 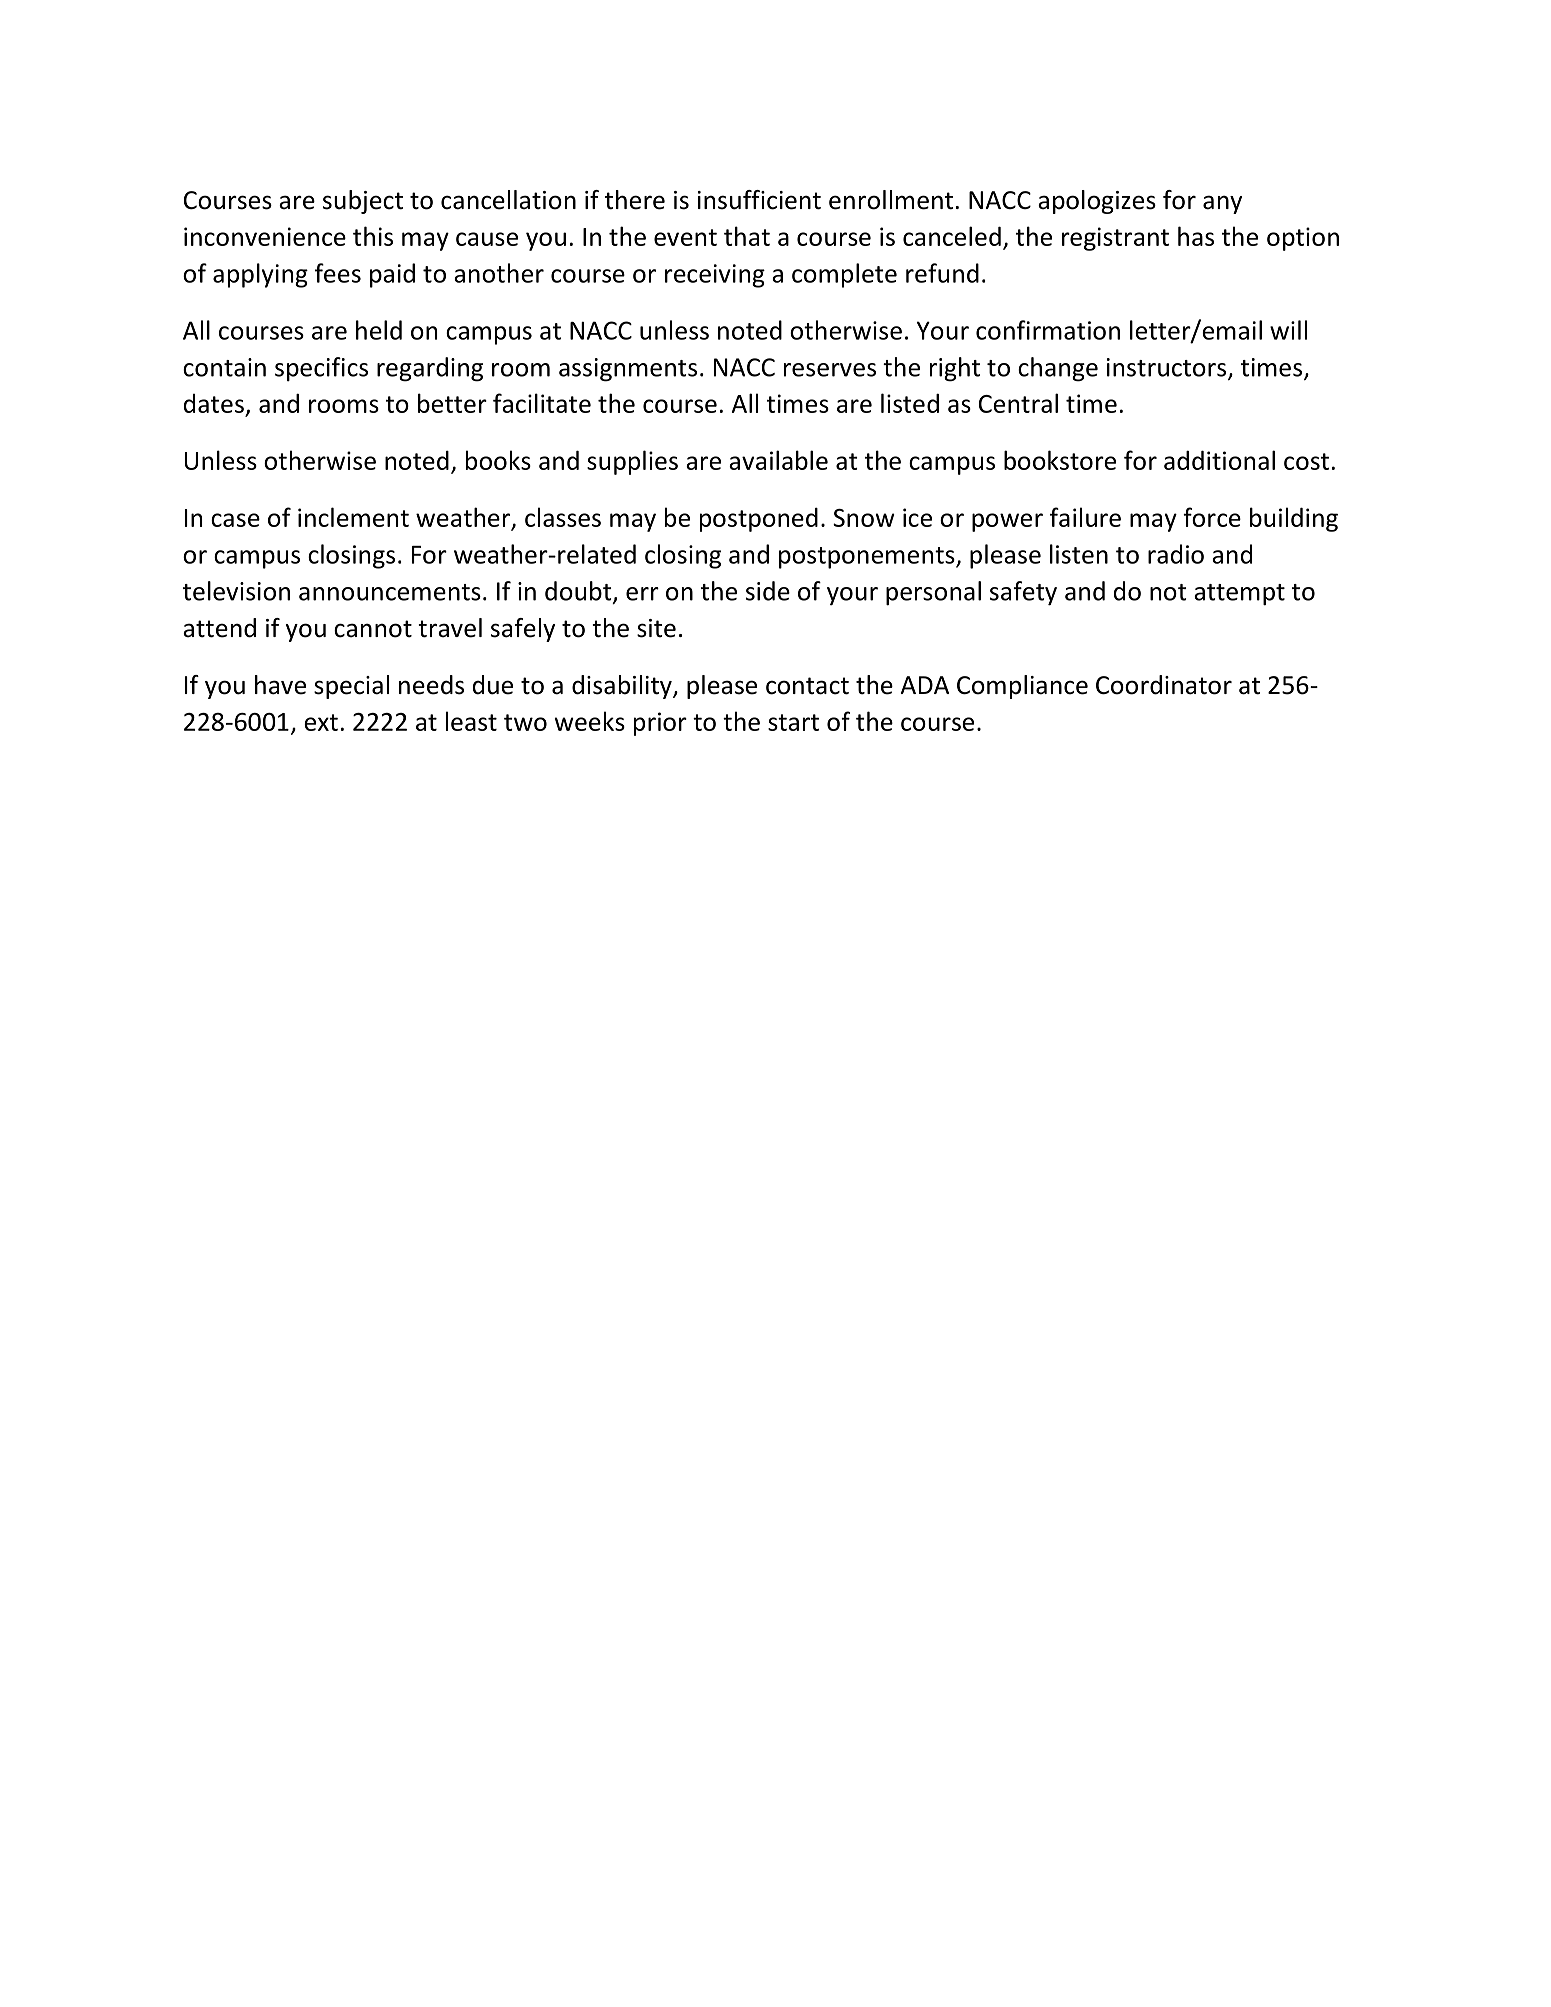 What do you see at coordinates (778, 460) in the screenshot?
I see `available` at bounding box center [778, 460].
